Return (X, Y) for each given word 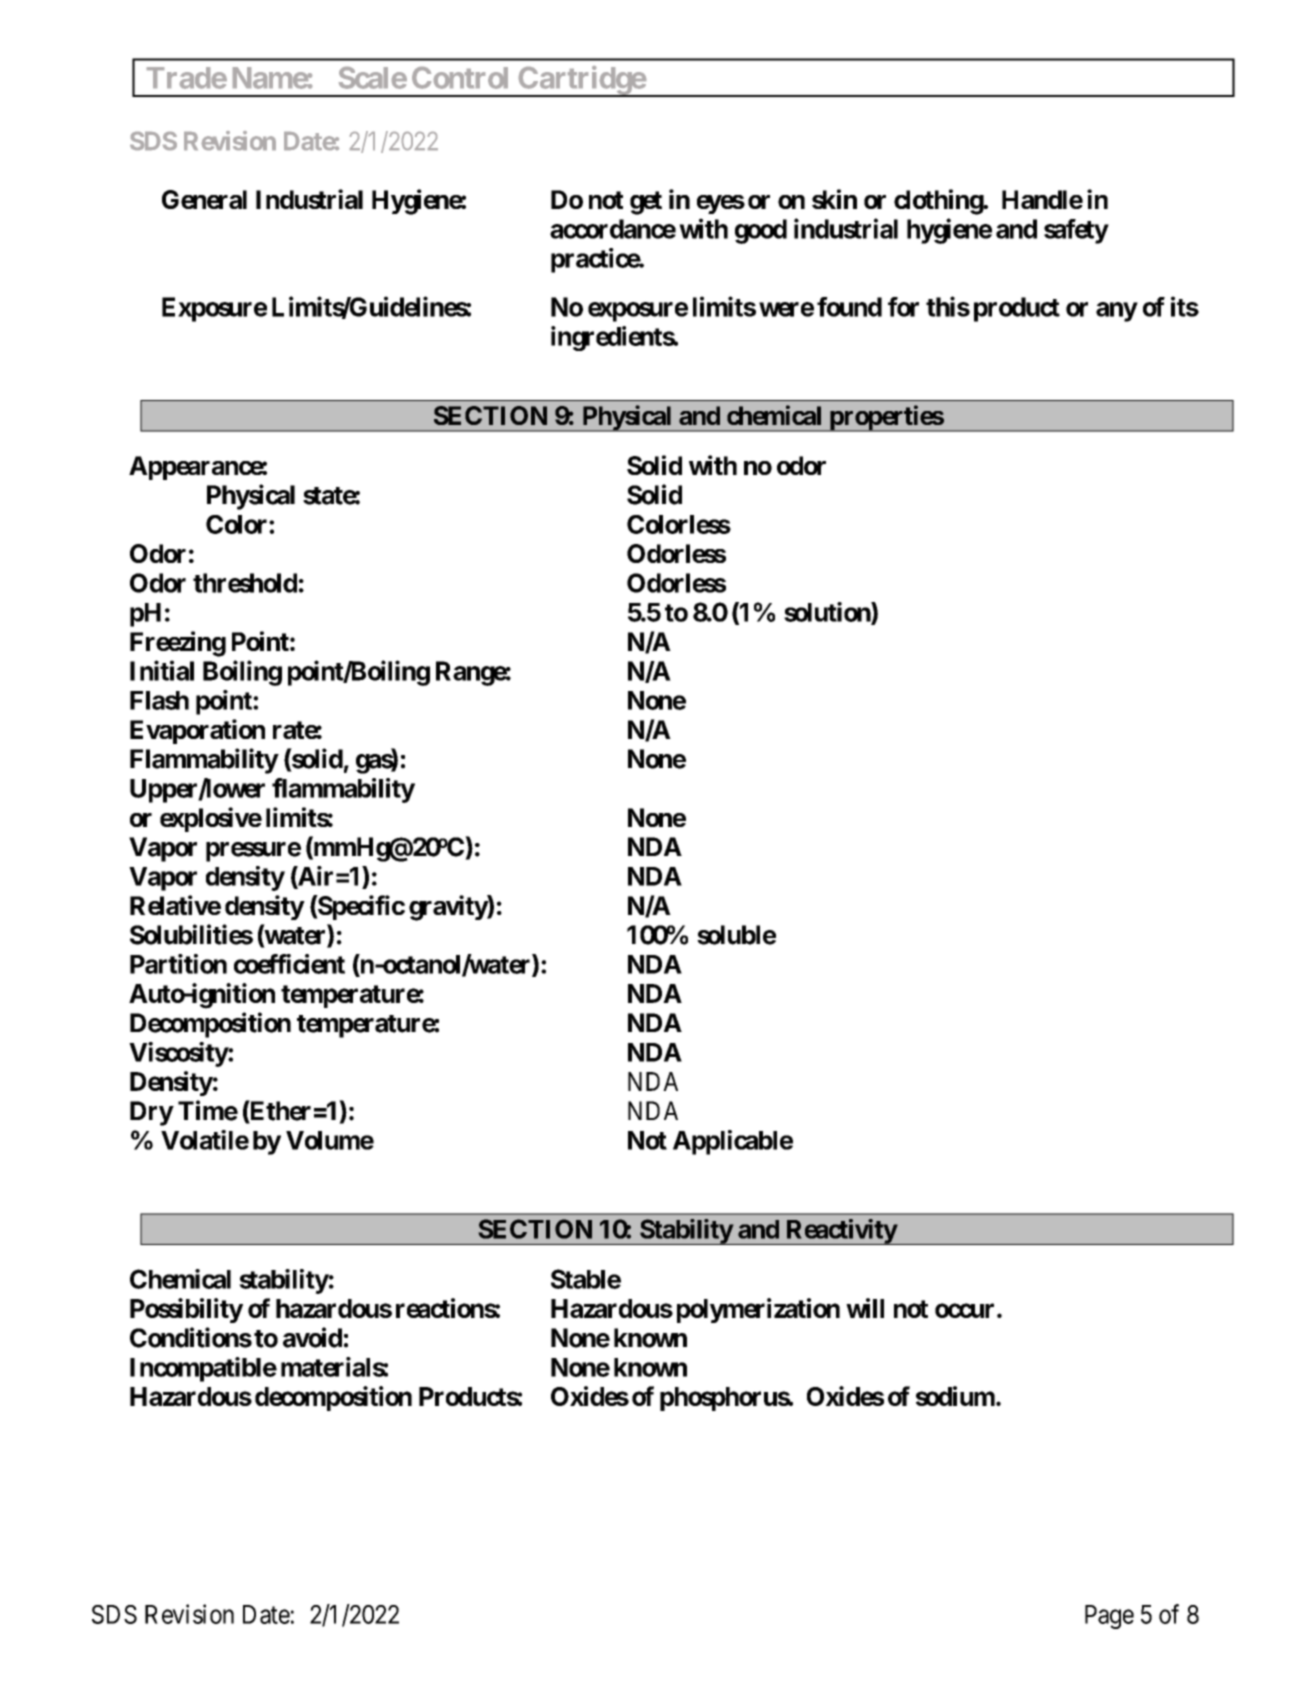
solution (828, 613)
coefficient (289, 964)
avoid (312, 1337)
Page (1109, 1617)
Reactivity (841, 1232)
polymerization (758, 1310)
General (204, 199)
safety (1076, 231)
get (646, 203)
